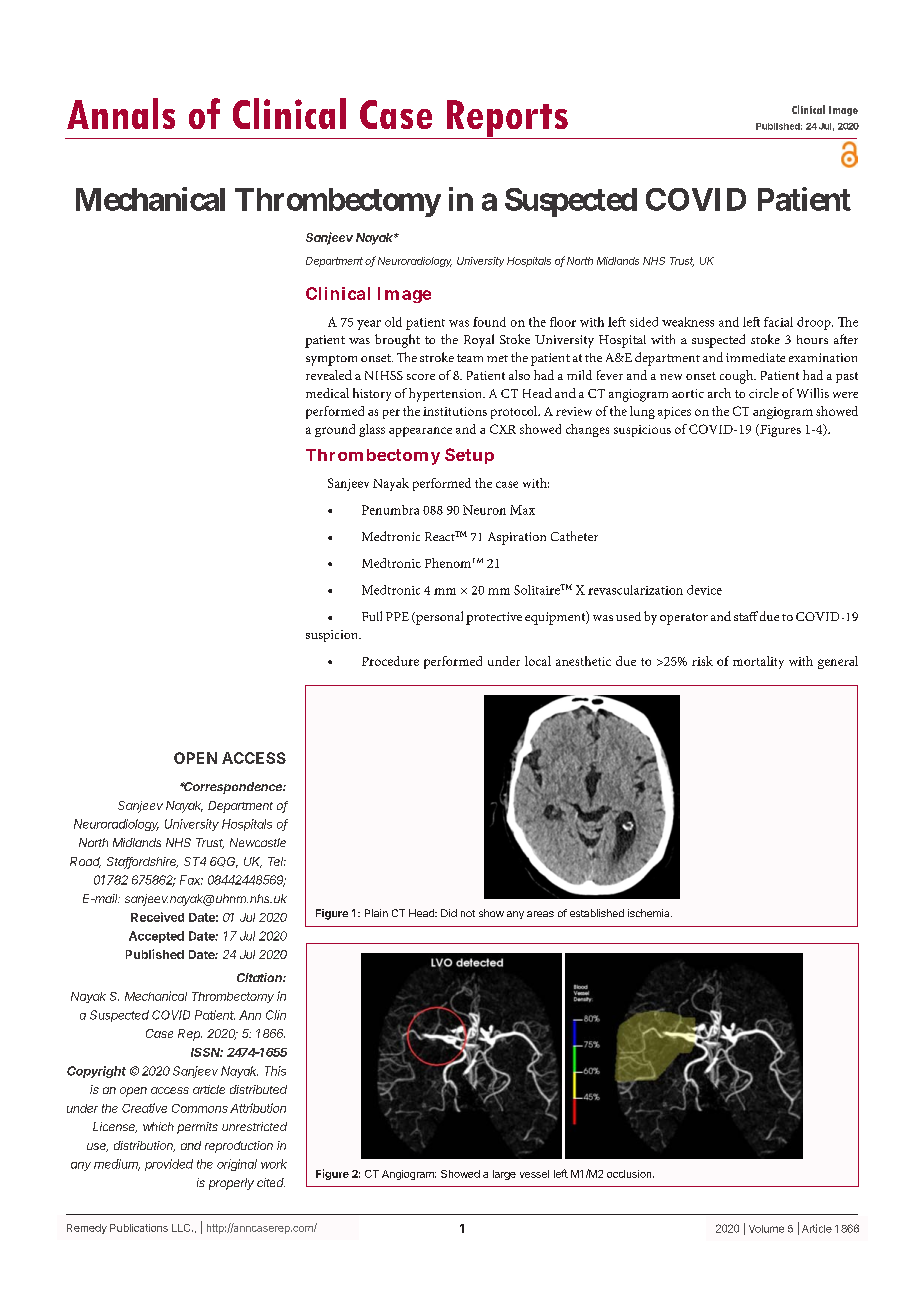  What do you see at coordinates (507, 119) in the document?
I see `Reports` at bounding box center [507, 119].
